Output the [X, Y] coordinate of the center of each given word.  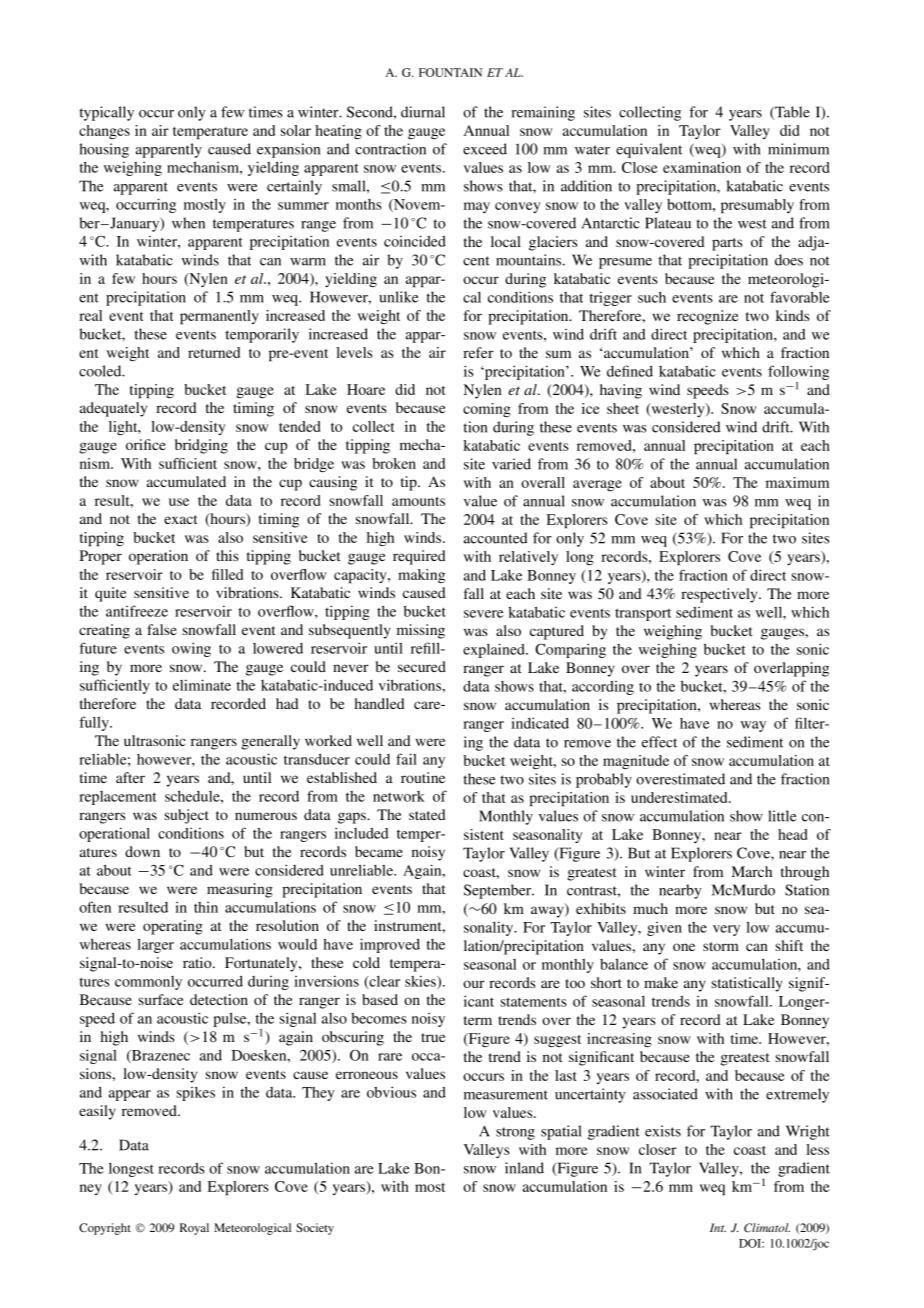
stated [427, 814]
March [752, 871]
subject [187, 816]
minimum [798, 149]
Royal [194, 1229]
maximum [797, 482]
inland [524, 1168]
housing [104, 150]
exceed [485, 149]
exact [181, 519]
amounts [418, 501]
